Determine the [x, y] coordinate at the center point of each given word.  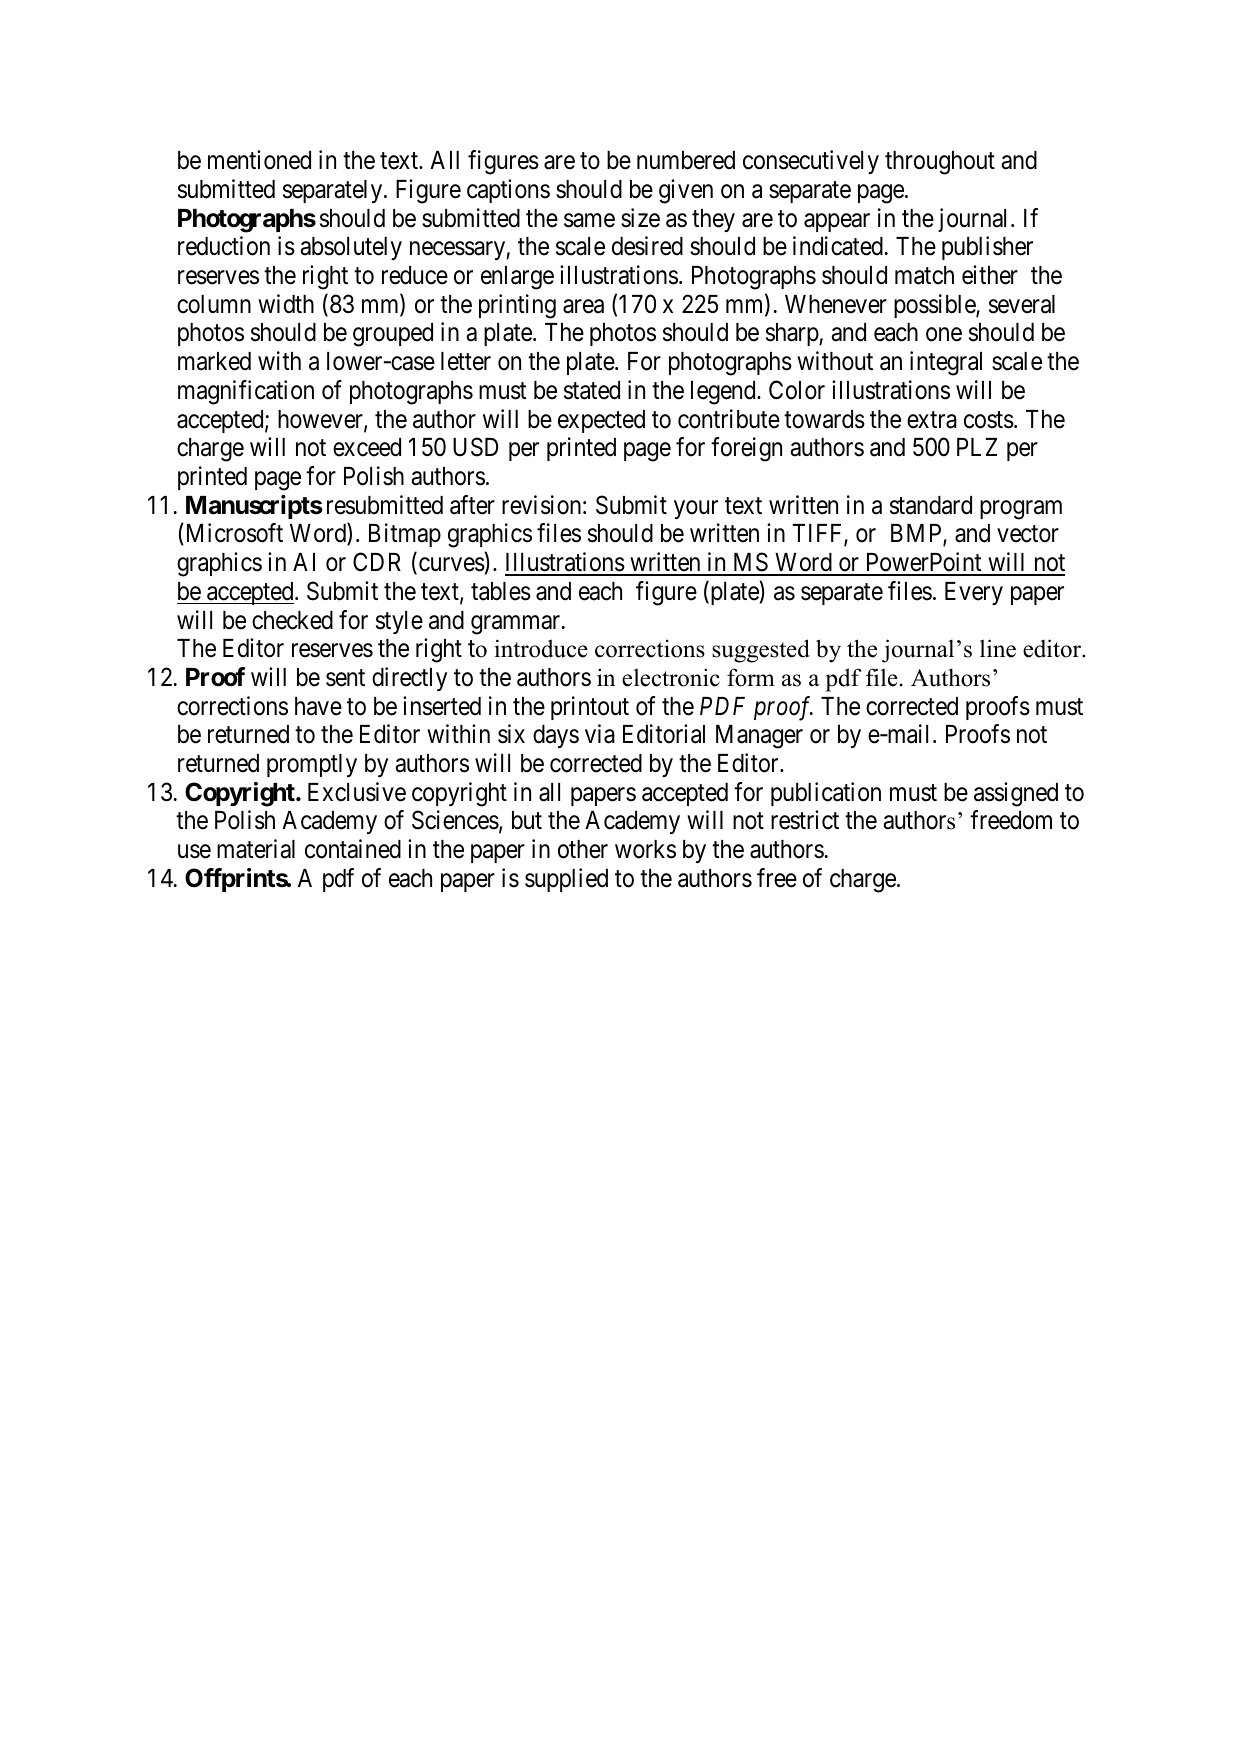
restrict [805, 820]
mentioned [259, 160]
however [321, 420]
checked [292, 620]
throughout [940, 163]
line [998, 648]
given [686, 191]
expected [601, 421]
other [583, 849]
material [256, 849]
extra [932, 420]
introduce [541, 648]
